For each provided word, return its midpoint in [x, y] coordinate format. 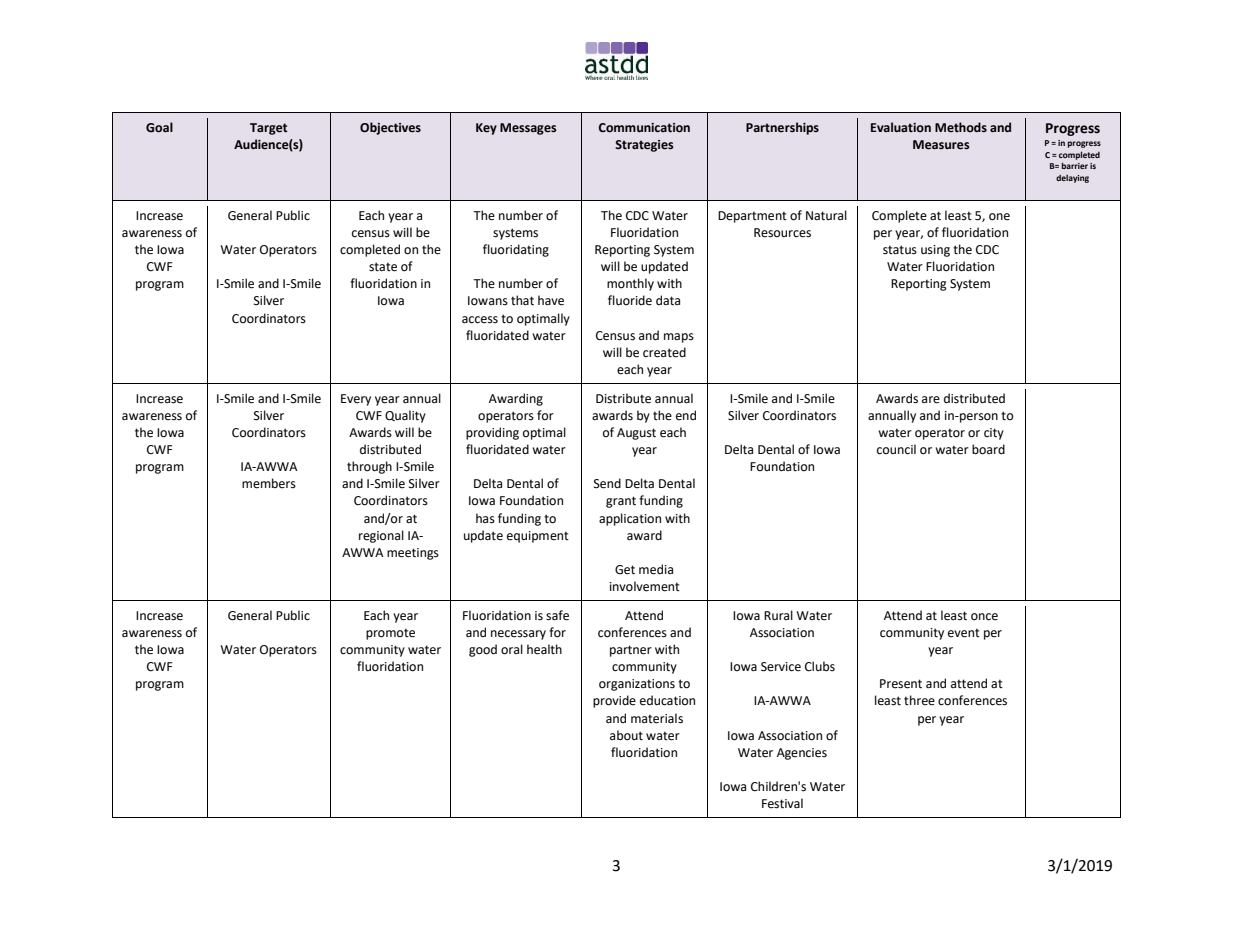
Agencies [802, 754]
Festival [782, 803]
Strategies [644, 146]
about [626, 735]
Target [269, 129]
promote [390, 634]
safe [557, 615]
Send [607, 483]
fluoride [630, 300]
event [964, 633]
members [269, 483]
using [935, 251]
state [383, 267]
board [988, 449]
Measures [941, 145]
